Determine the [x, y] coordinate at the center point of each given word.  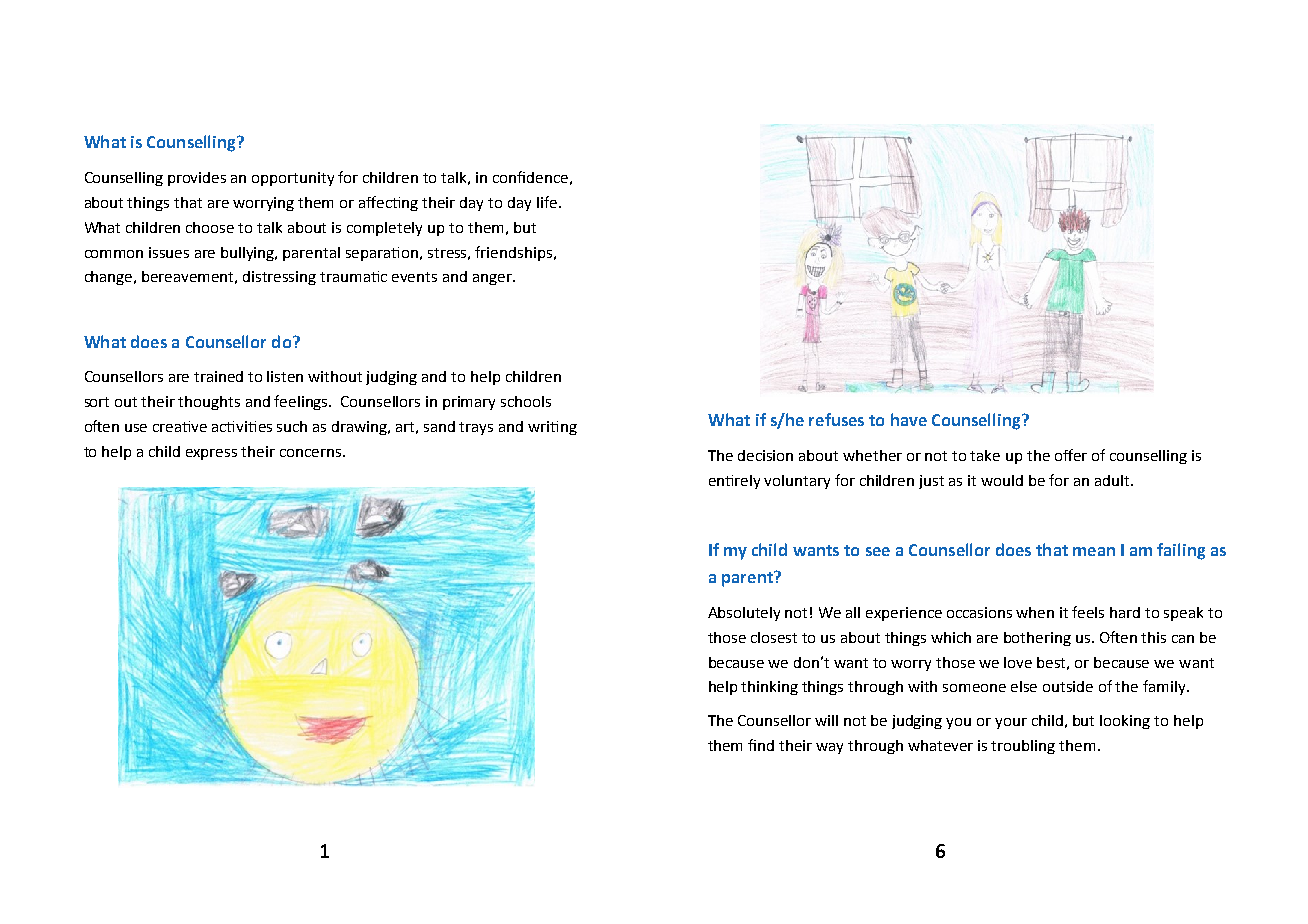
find [761, 745]
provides [197, 179]
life [547, 202]
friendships [515, 253]
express [211, 454]
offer [1071, 455]
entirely [734, 482]
